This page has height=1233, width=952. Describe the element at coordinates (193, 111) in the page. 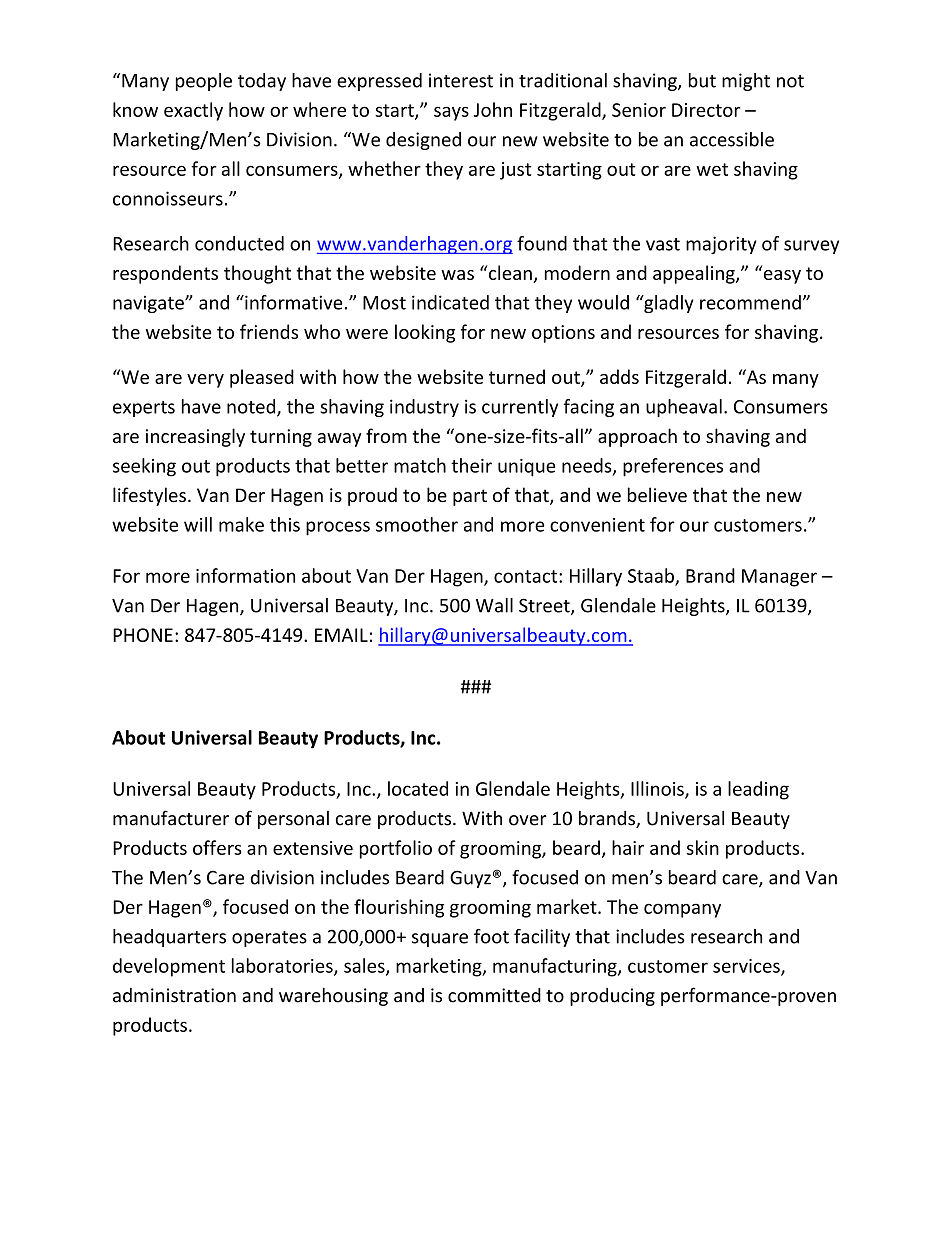

I see `exactly` at that location.
